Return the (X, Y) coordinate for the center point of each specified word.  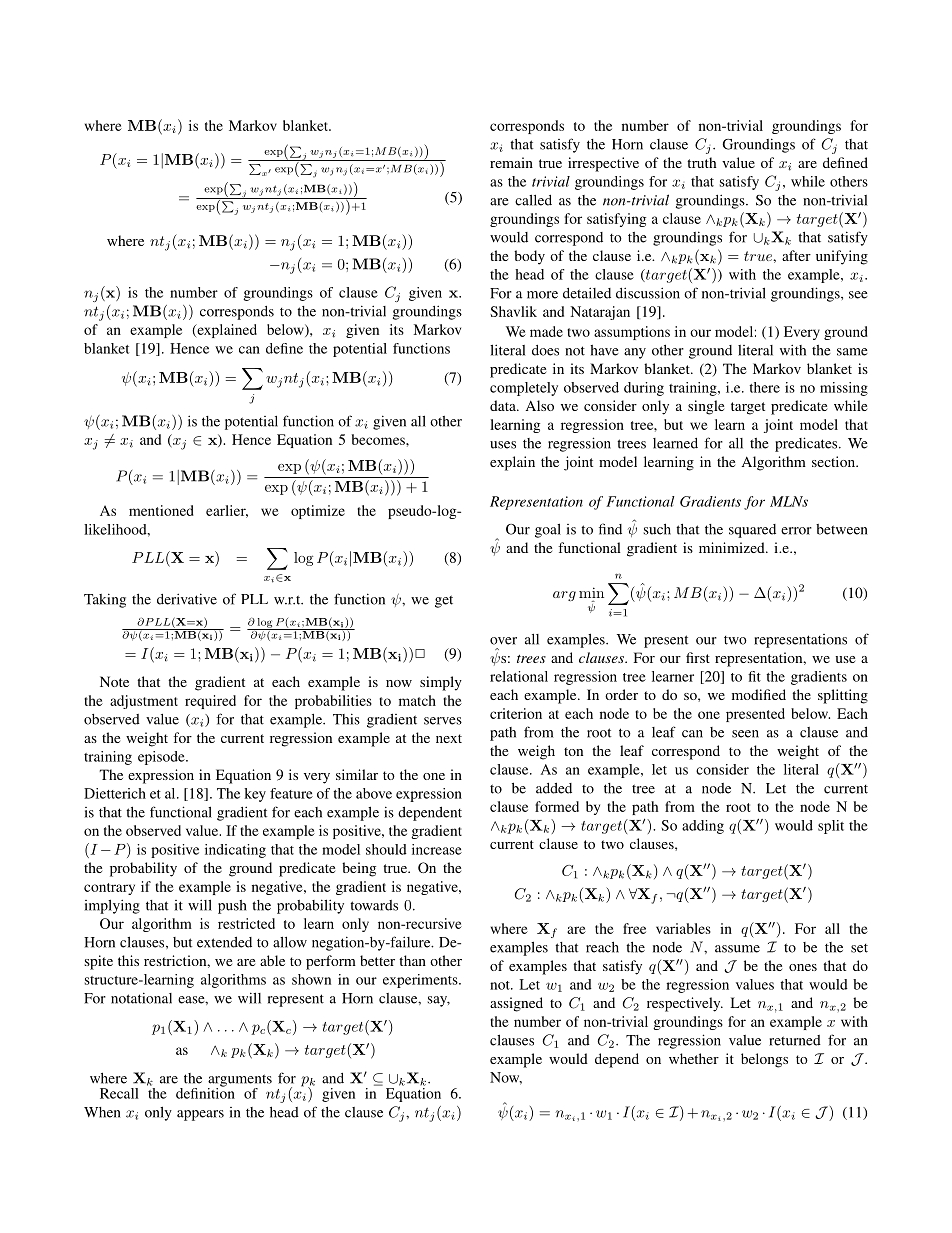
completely (524, 389)
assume (737, 949)
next (449, 738)
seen (745, 734)
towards (374, 905)
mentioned (161, 510)
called (533, 200)
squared (752, 531)
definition (205, 1092)
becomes (379, 439)
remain (511, 162)
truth (702, 162)
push (232, 907)
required (210, 702)
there (764, 387)
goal (548, 530)
